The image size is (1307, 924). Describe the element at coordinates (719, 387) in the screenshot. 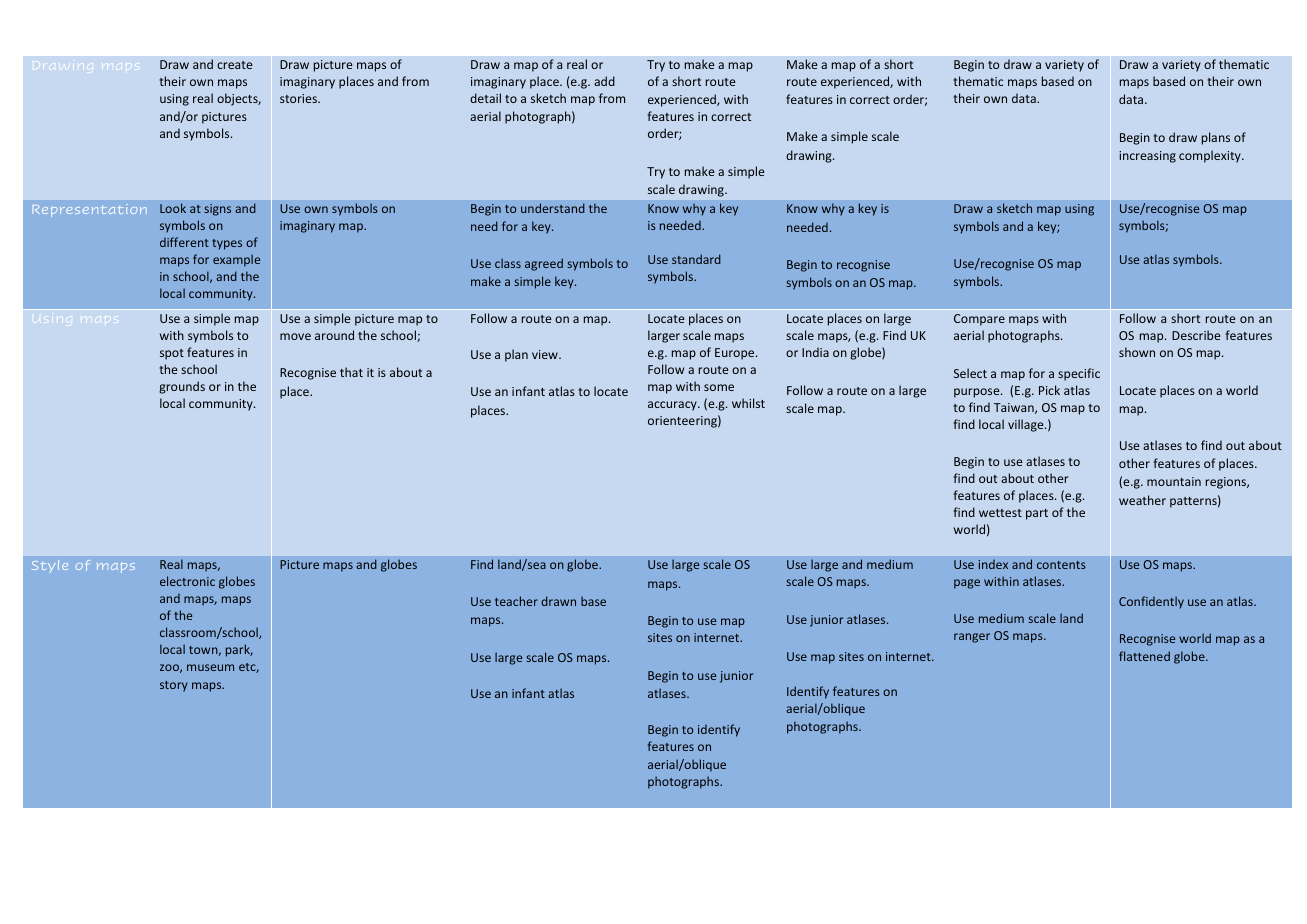

I see `some` at that location.
